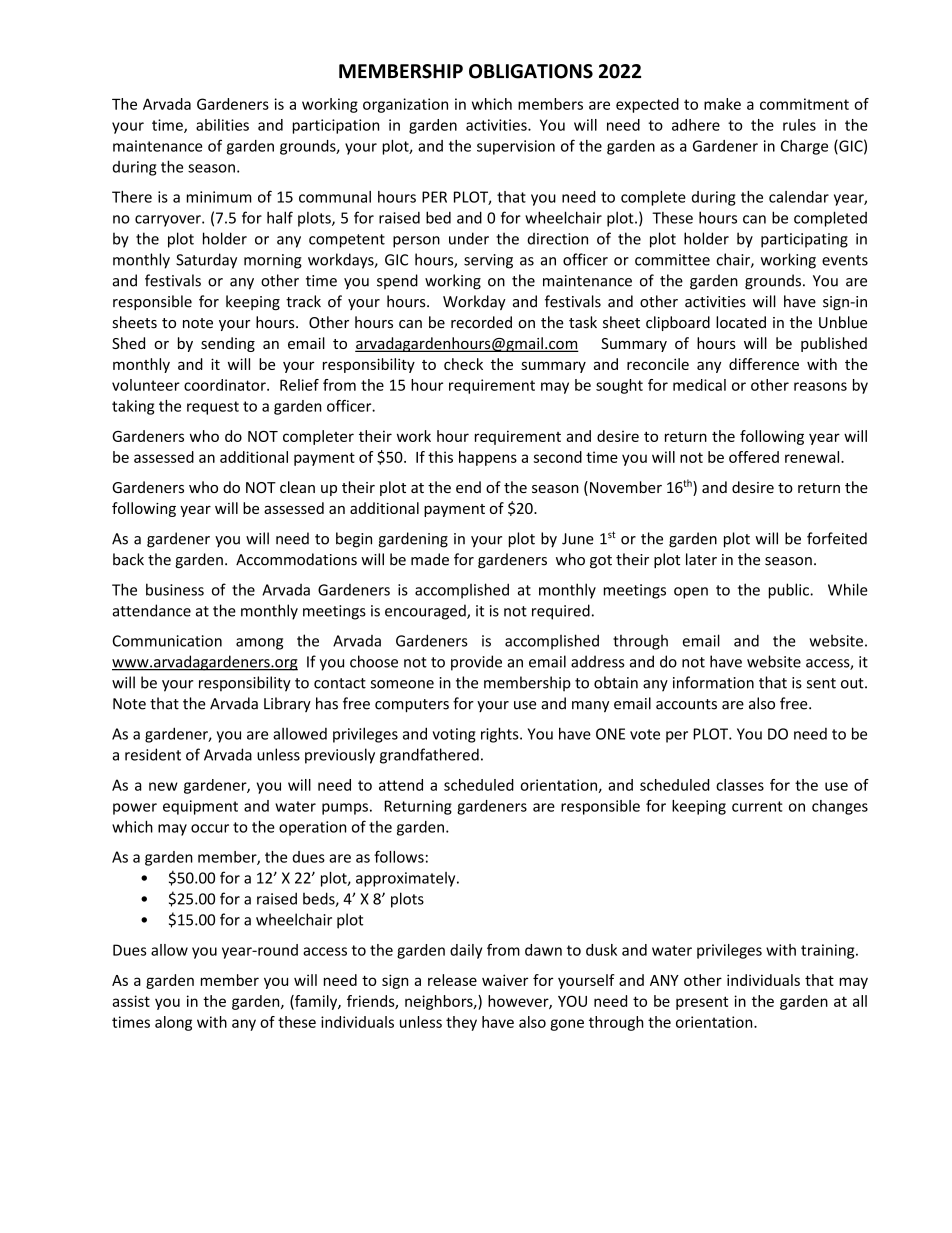 Image resolution: width=952 pixels, height=1233 pixels. Describe the element at coordinates (173, 1023) in the screenshot. I see `along` at that location.
